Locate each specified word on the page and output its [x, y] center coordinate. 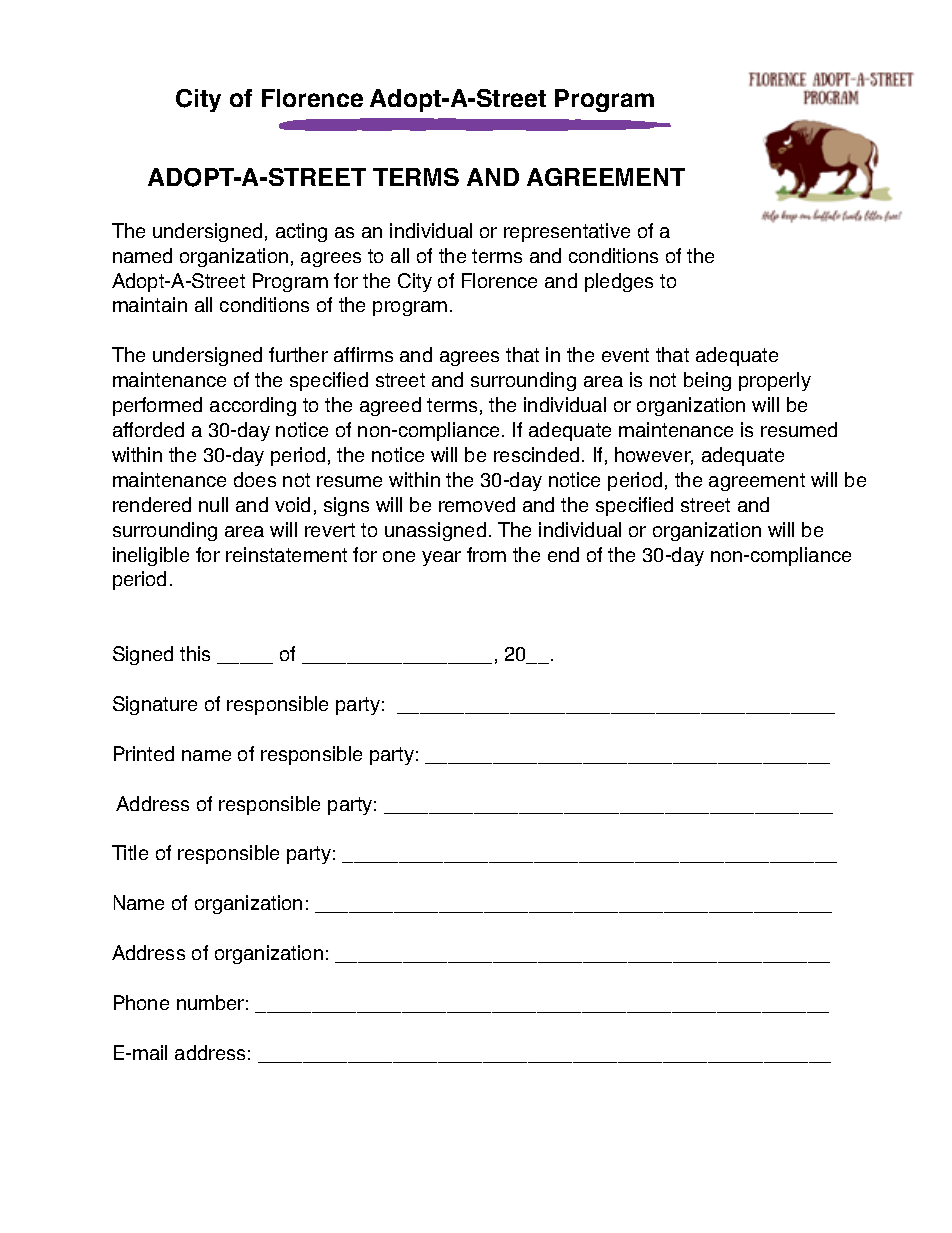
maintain [150, 304]
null [213, 504]
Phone [141, 1002]
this [195, 653]
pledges [619, 282]
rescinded [536, 454]
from [486, 554]
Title [130, 852]
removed [477, 504]
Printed [144, 753]
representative [567, 232]
